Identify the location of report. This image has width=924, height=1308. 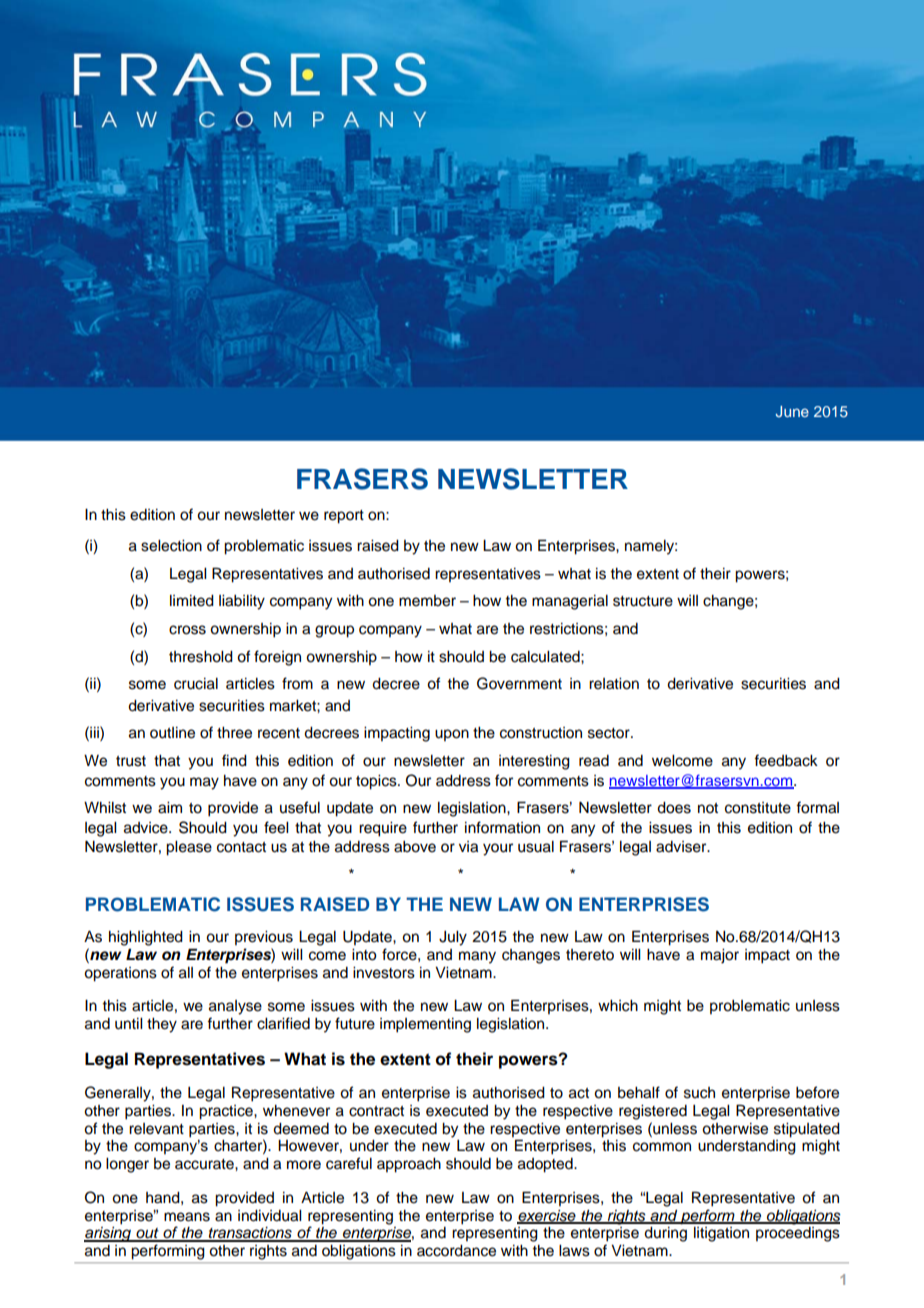
(344, 517).
